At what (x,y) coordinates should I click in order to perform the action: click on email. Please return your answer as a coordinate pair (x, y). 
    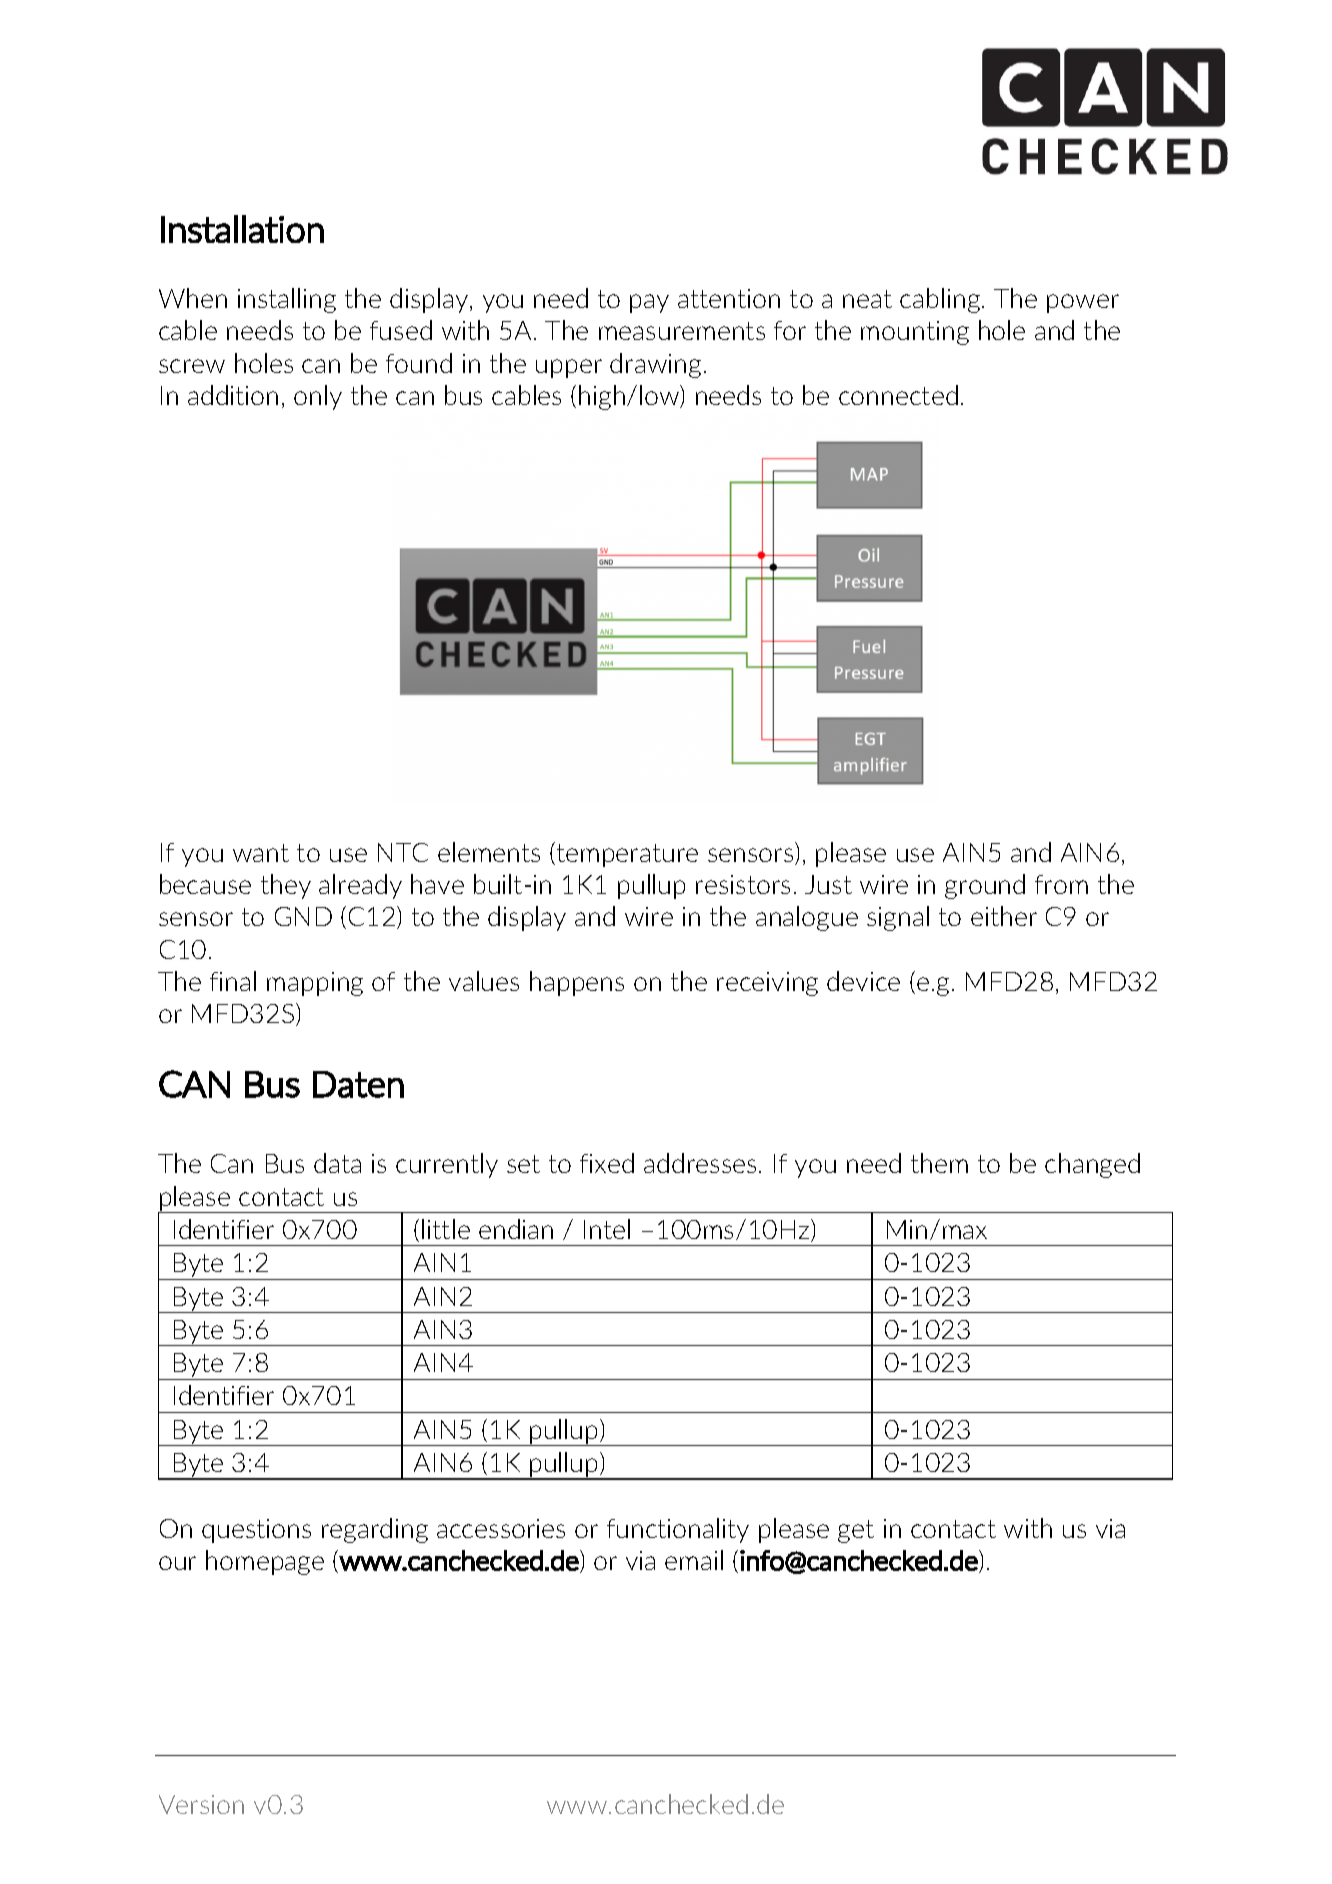
    Looking at the image, I should click on (694, 1560).
